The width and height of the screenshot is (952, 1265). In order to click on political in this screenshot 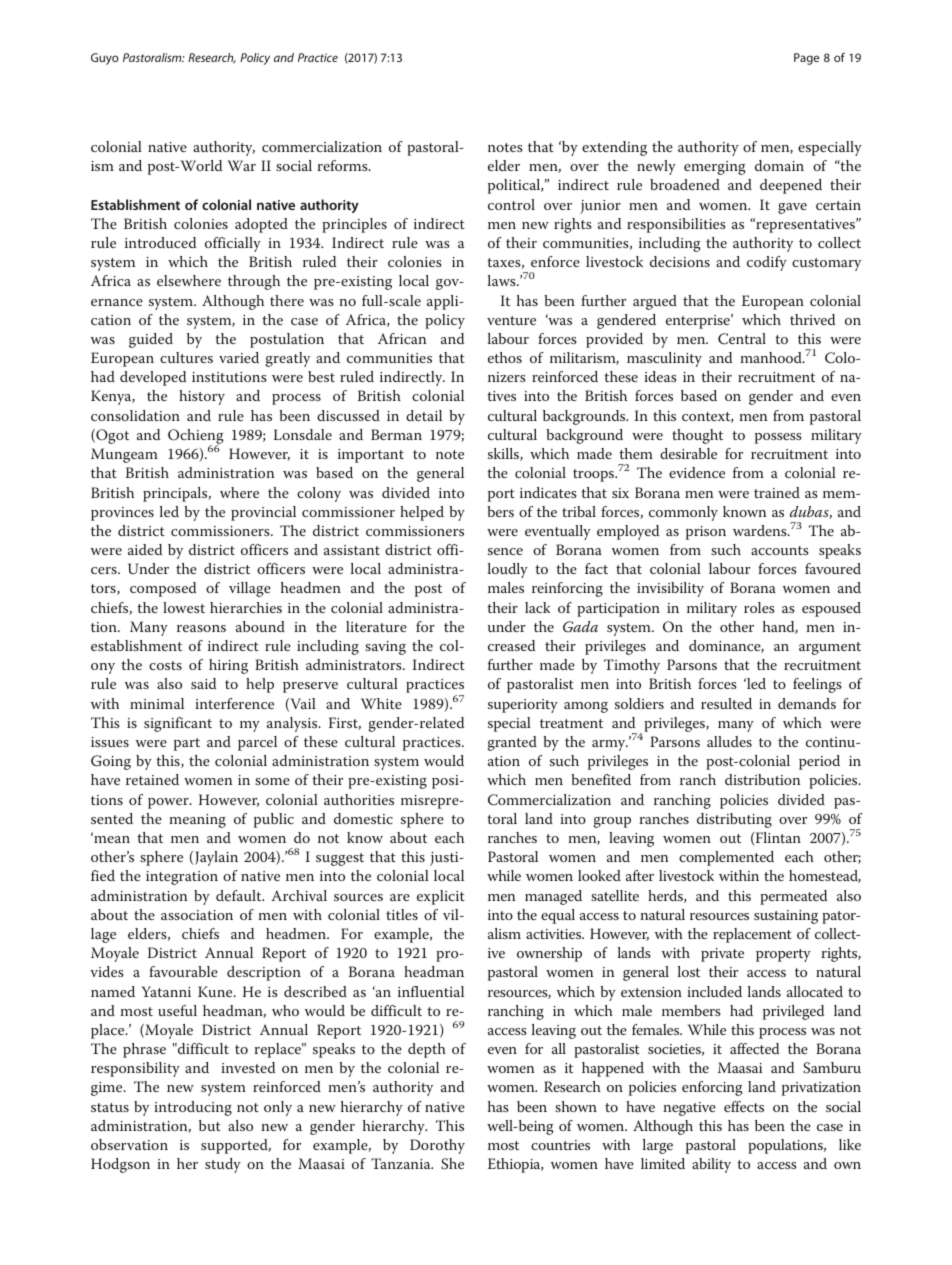, I will do `click(515, 186)`.
